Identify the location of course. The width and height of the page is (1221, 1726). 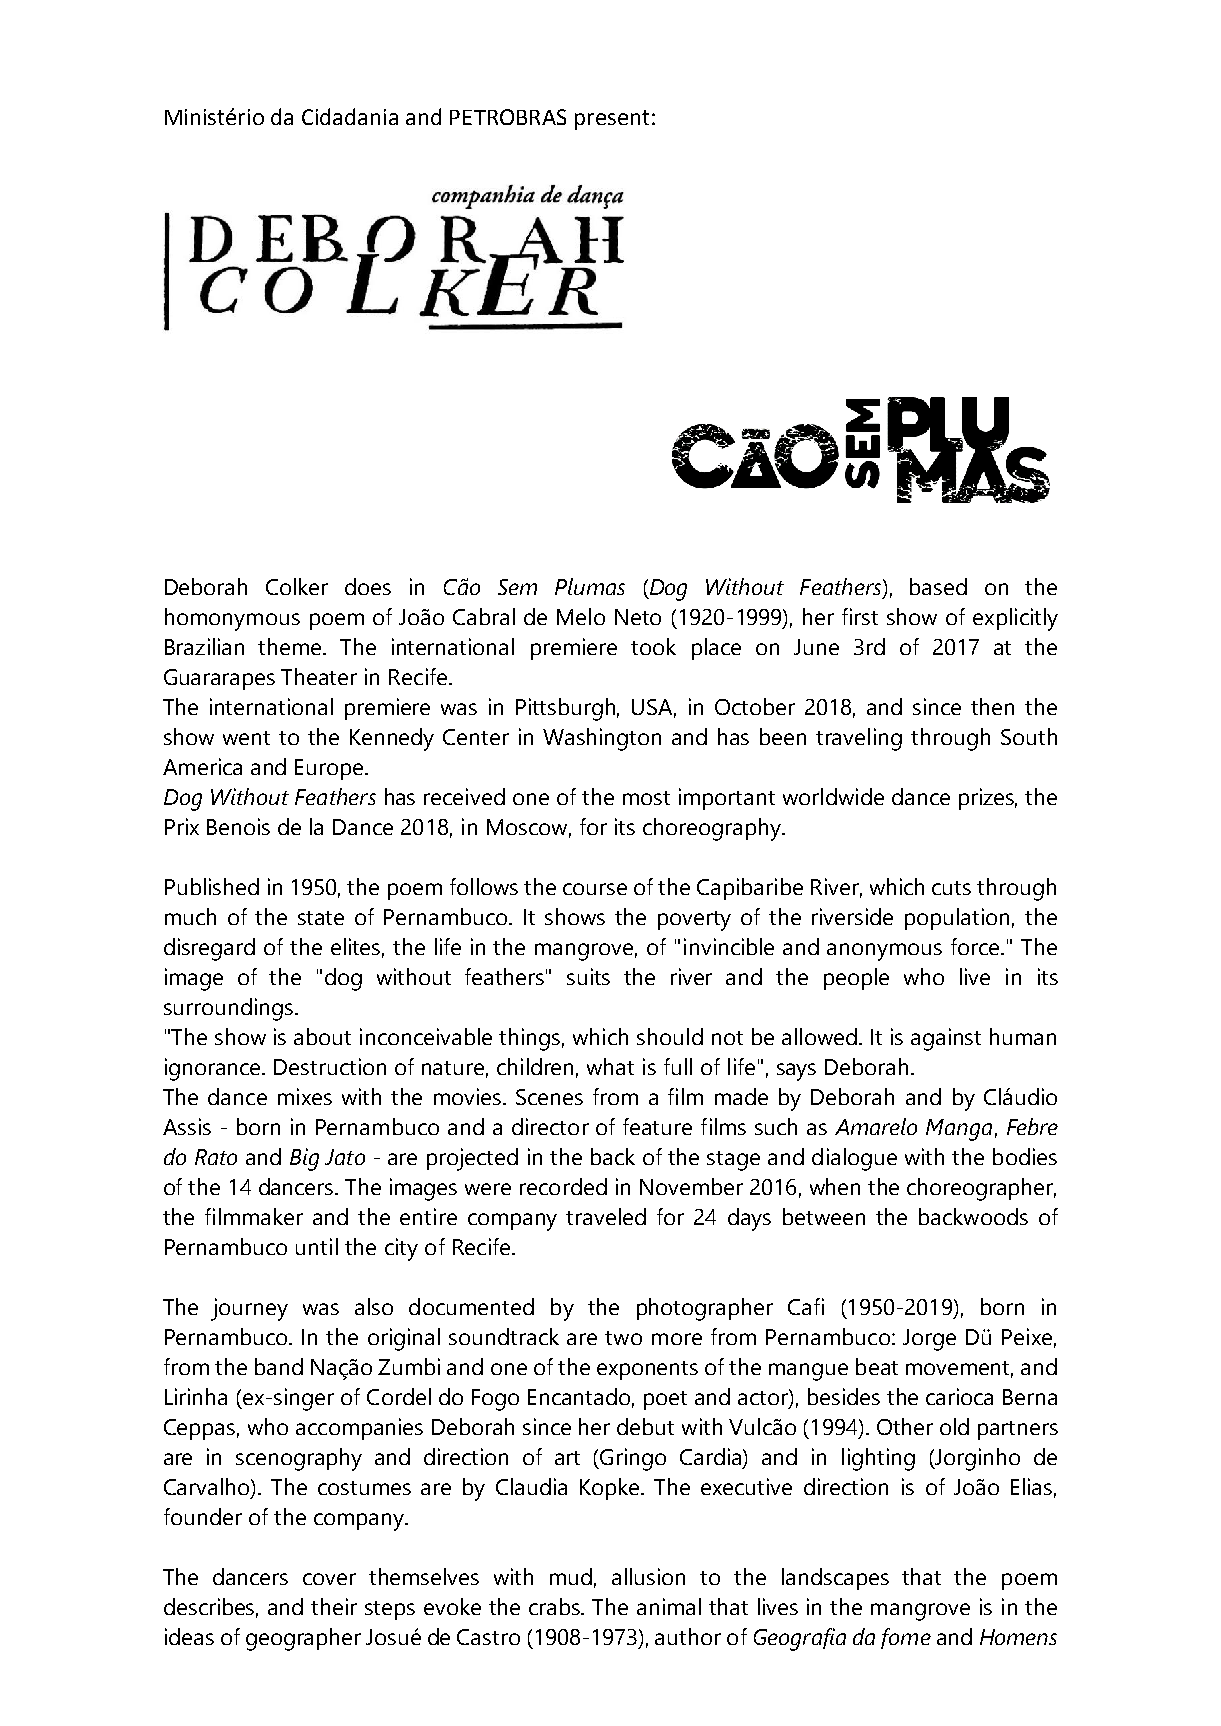
(595, 889).
